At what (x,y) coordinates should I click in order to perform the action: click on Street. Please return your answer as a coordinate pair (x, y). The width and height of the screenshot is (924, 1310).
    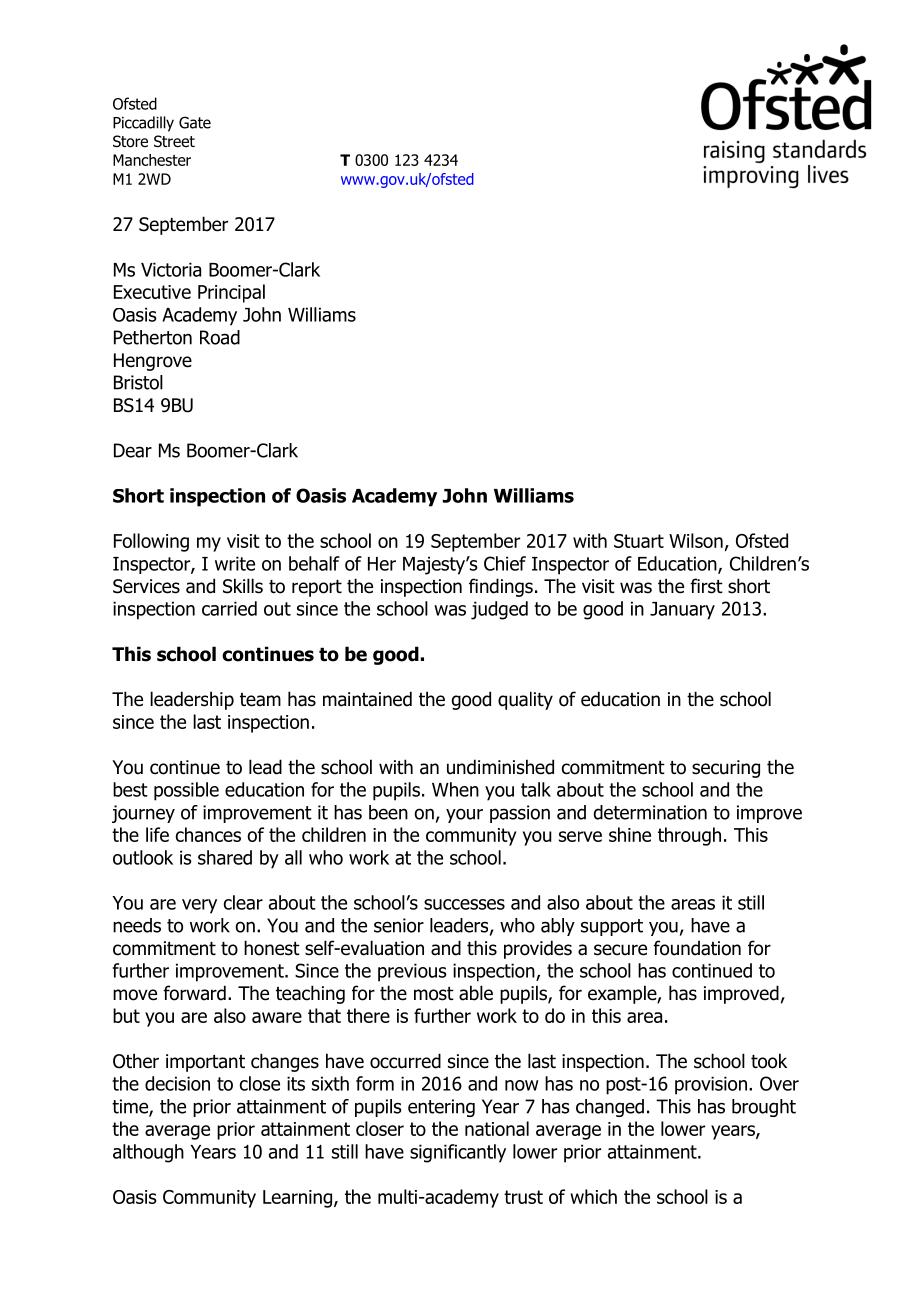
    Looking at the image, I should click on (174, 141).
